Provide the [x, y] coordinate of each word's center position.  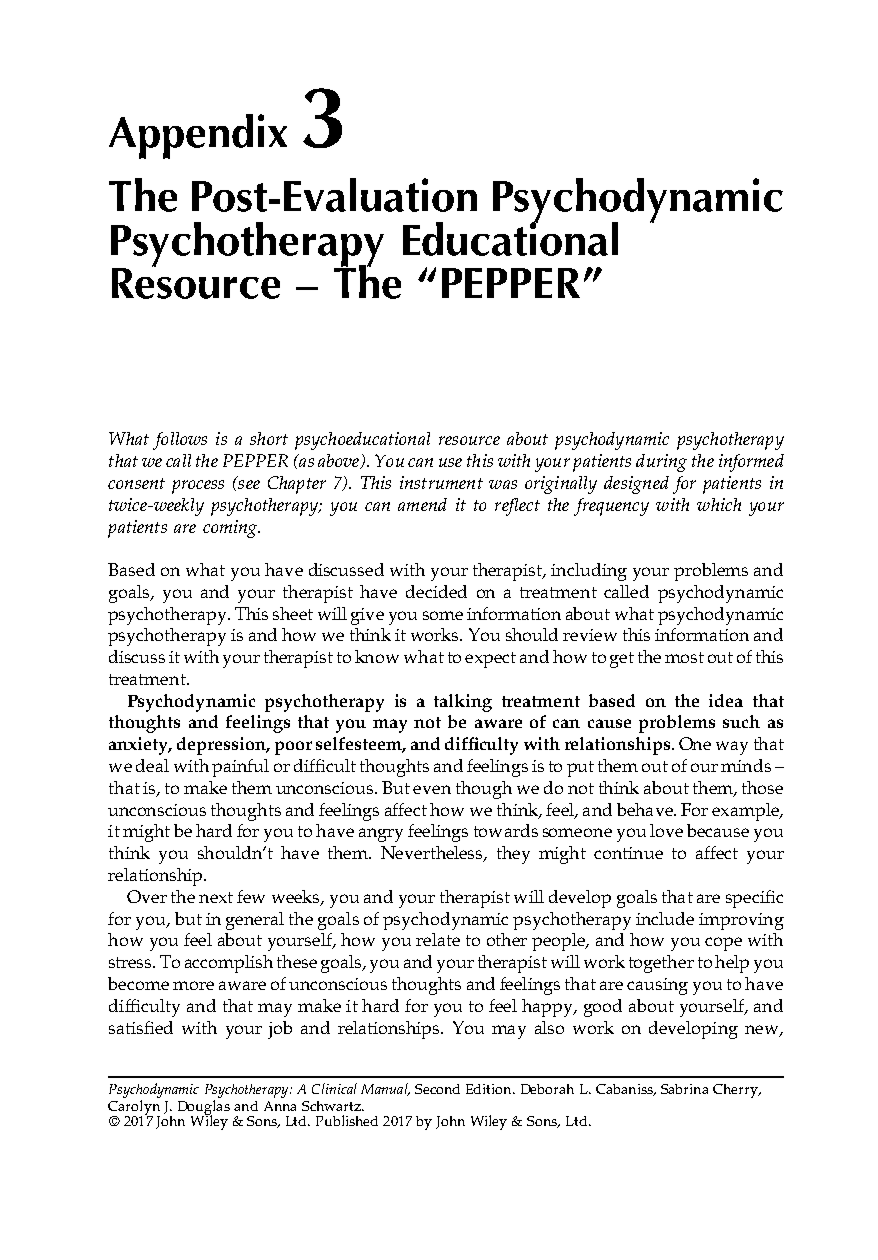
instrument [441, 482]
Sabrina [684, 1089]
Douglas [204, 1108]
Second [437, 1089]
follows [180, 441]
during [661, 463]
